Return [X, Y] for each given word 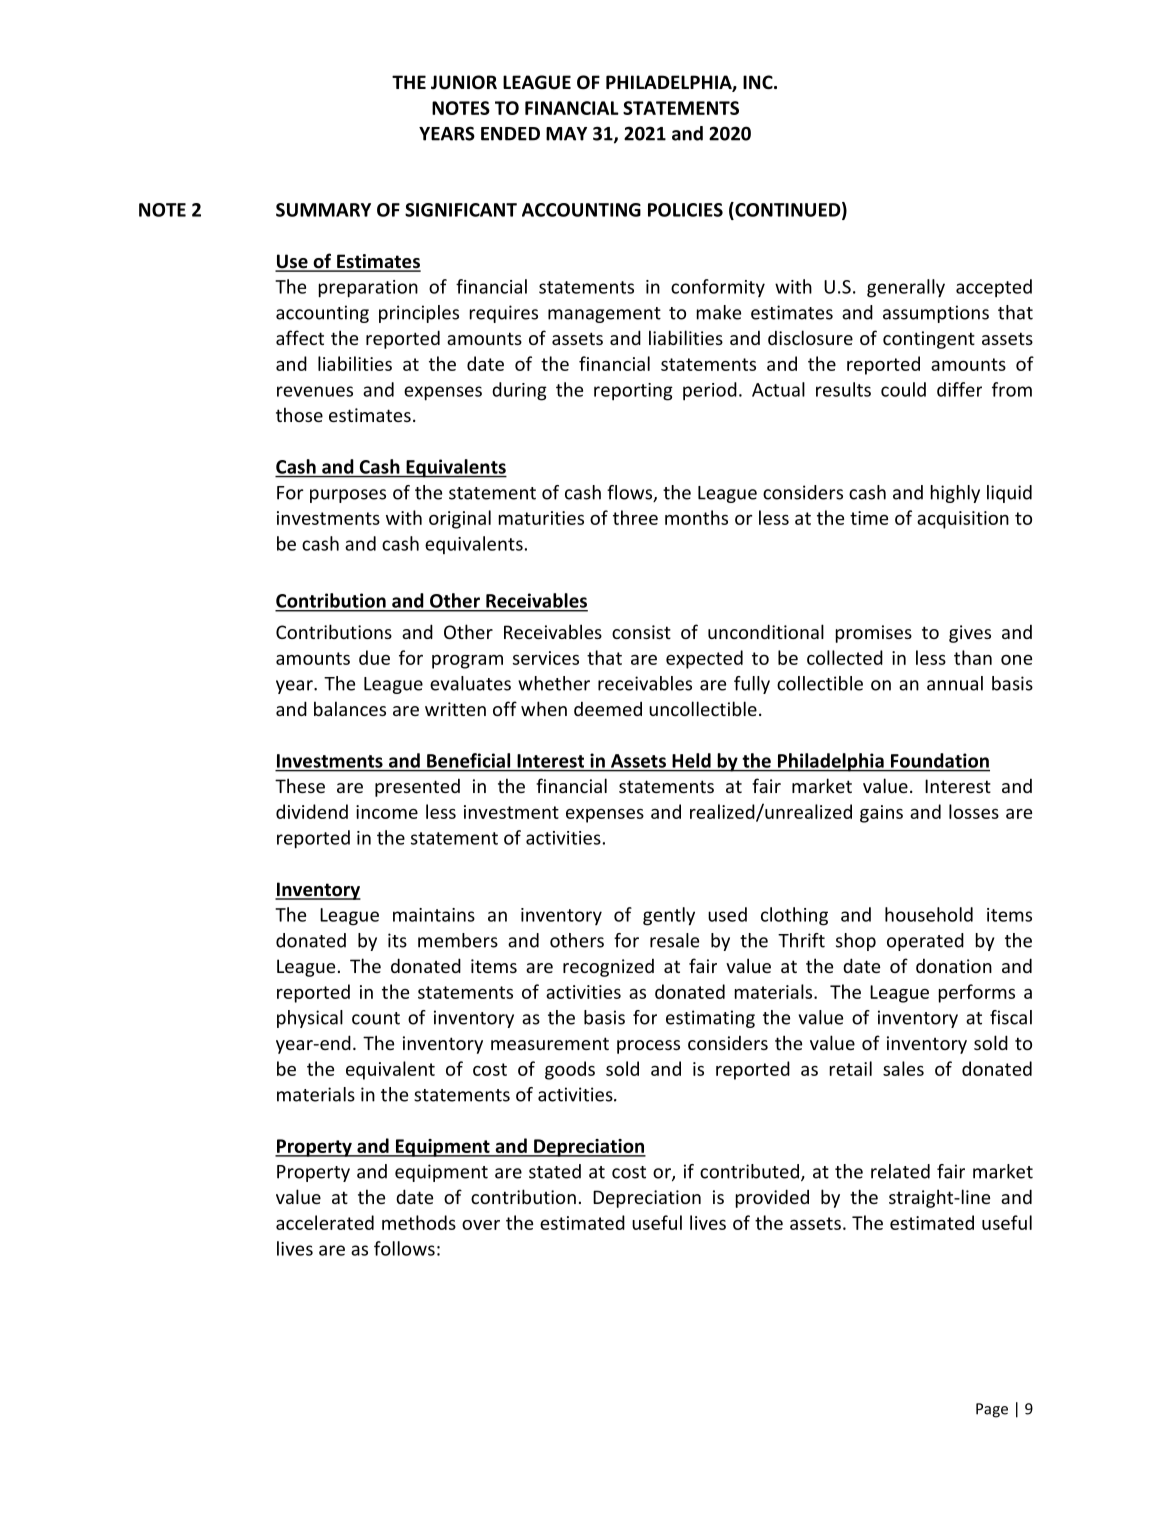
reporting [633, 392]
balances [350, 708]
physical [310, 1019]
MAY [566, 134]
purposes [348, 496]
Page [992, 1410]
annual [955, 683]
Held [692, 760]
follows [404, 1248]
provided [772, 1198]
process [648, 1047]
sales [903, 1068]
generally [906, 288]
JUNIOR [464, 82]
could [903, 389]
